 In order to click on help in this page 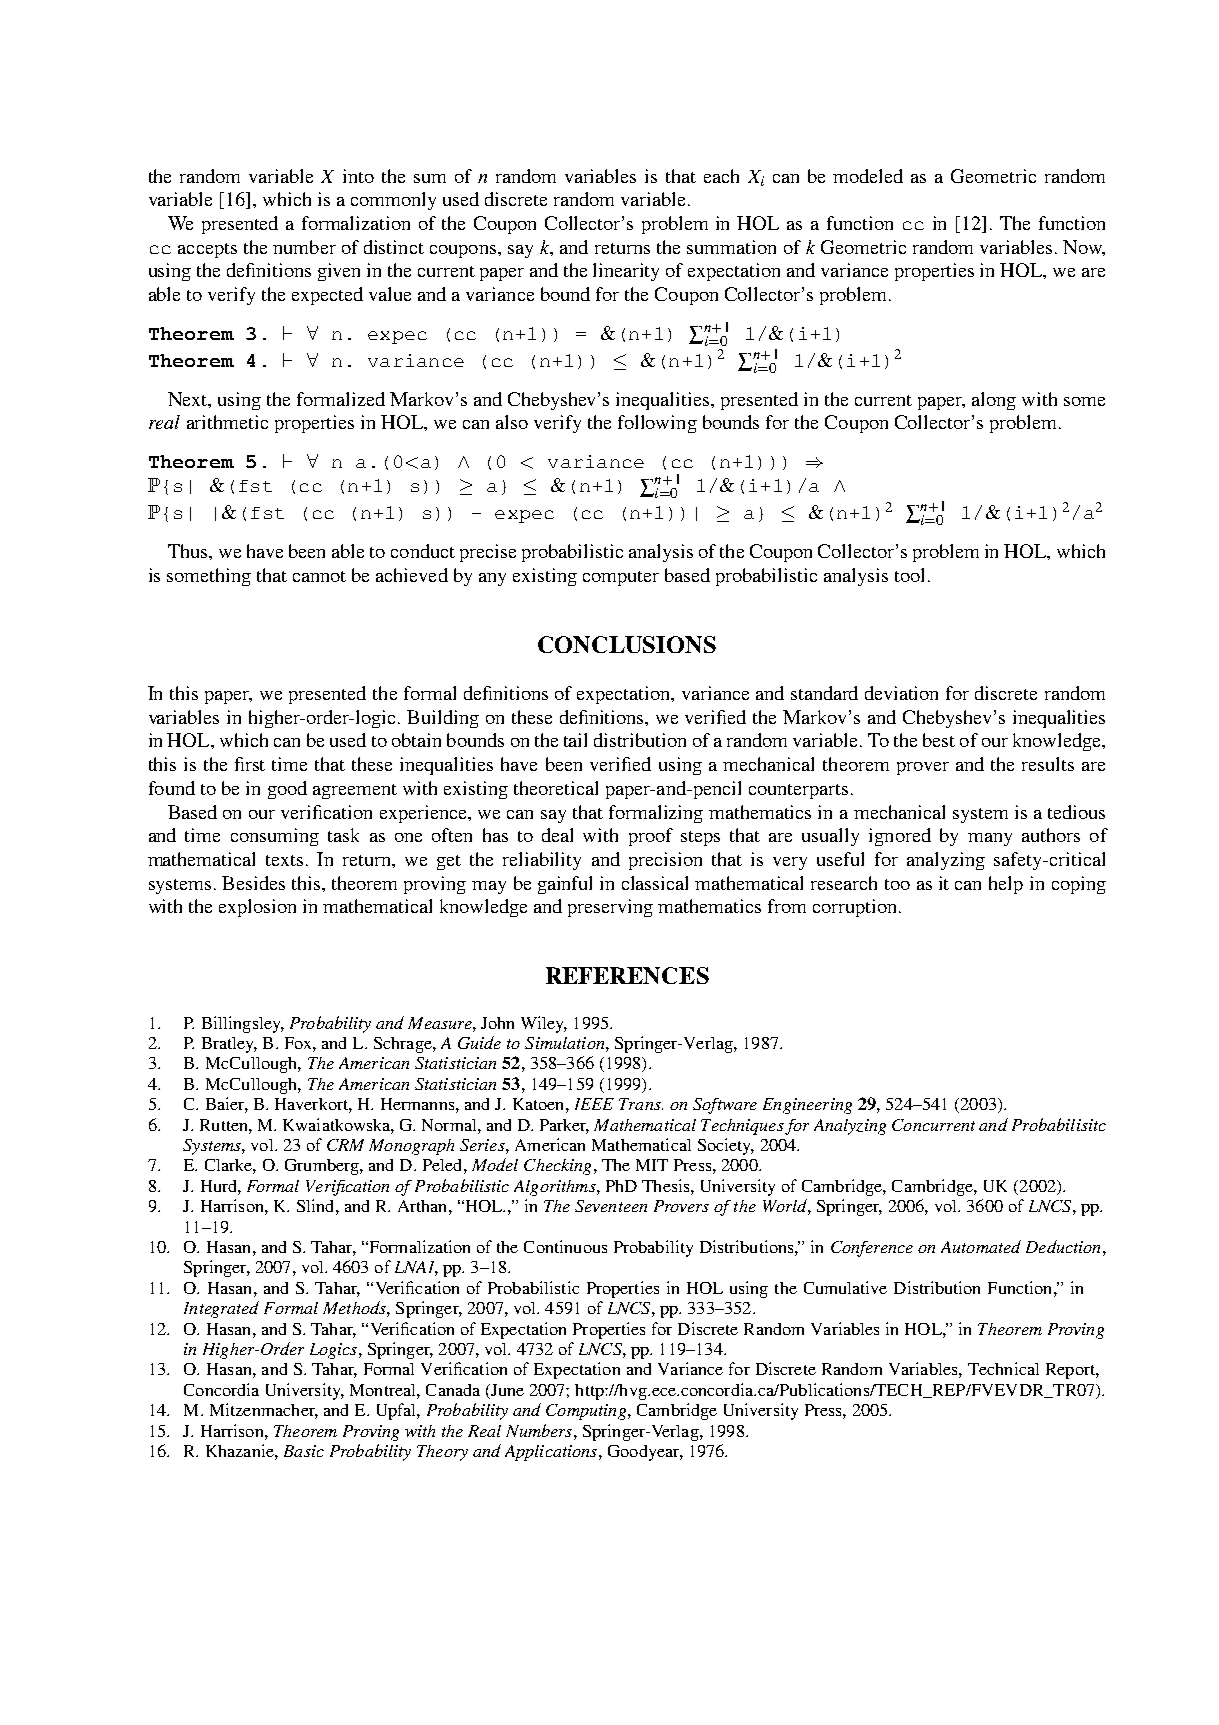, I will do `click(1006, 885)`.
